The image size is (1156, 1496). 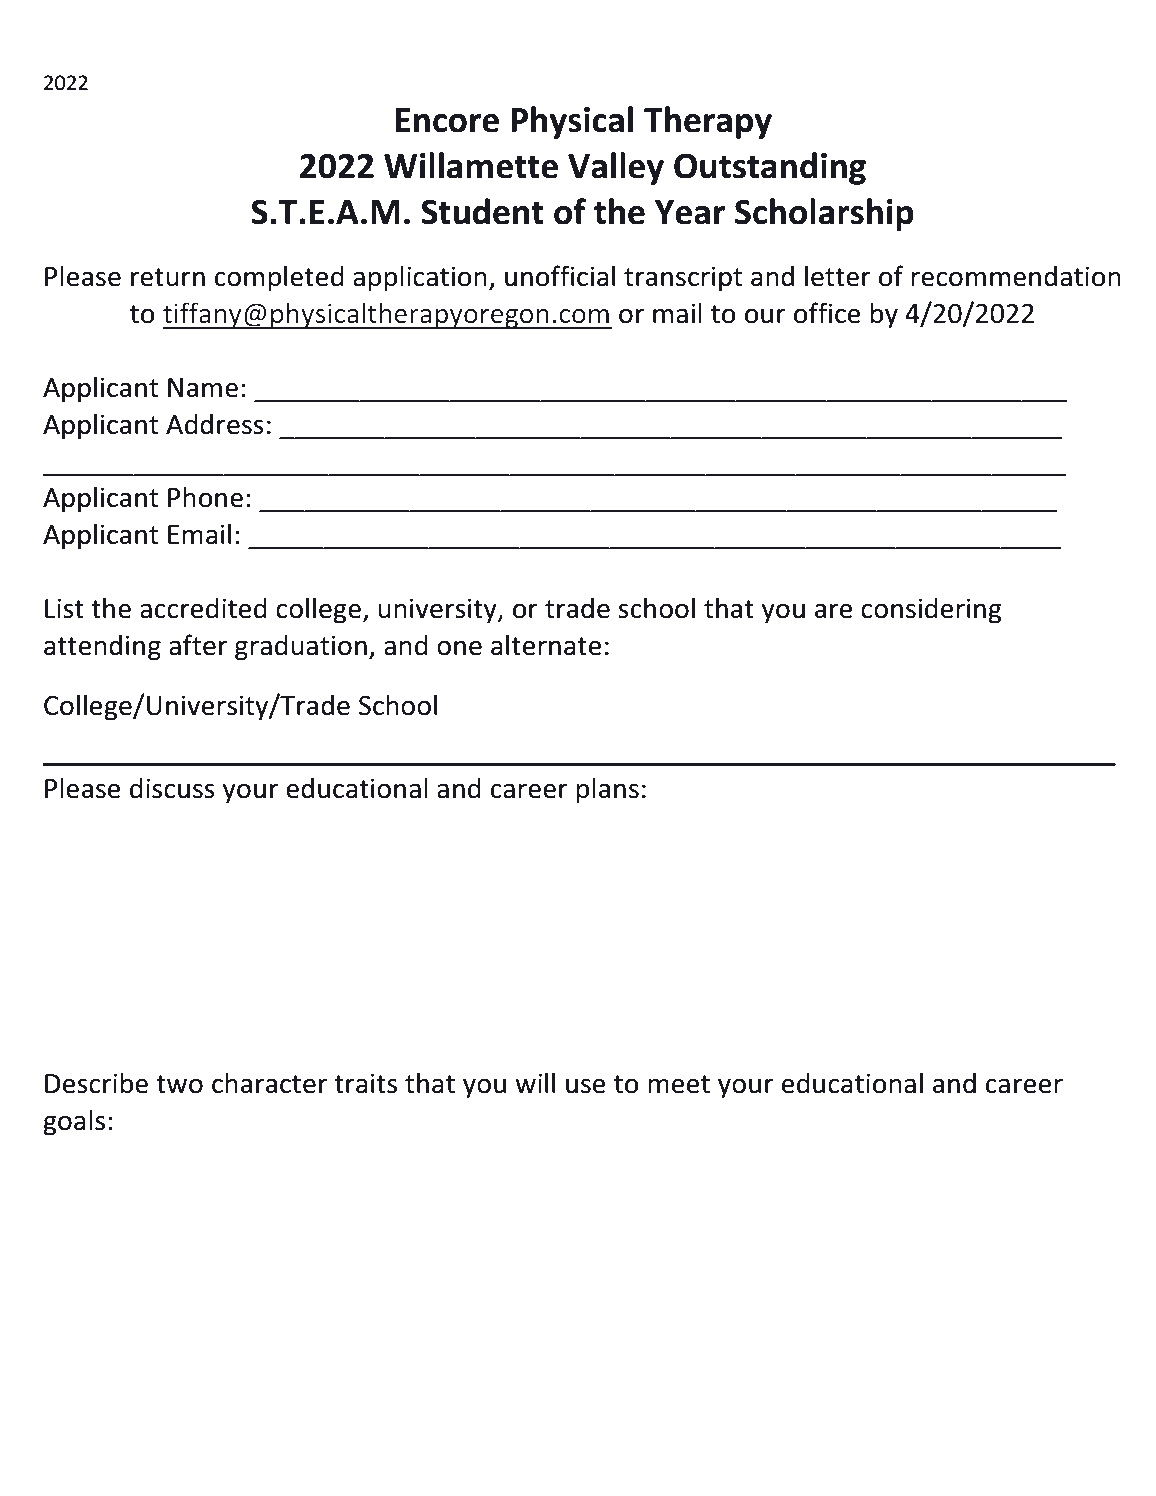 I want to click on Phone, so click(x=205, y=497).
